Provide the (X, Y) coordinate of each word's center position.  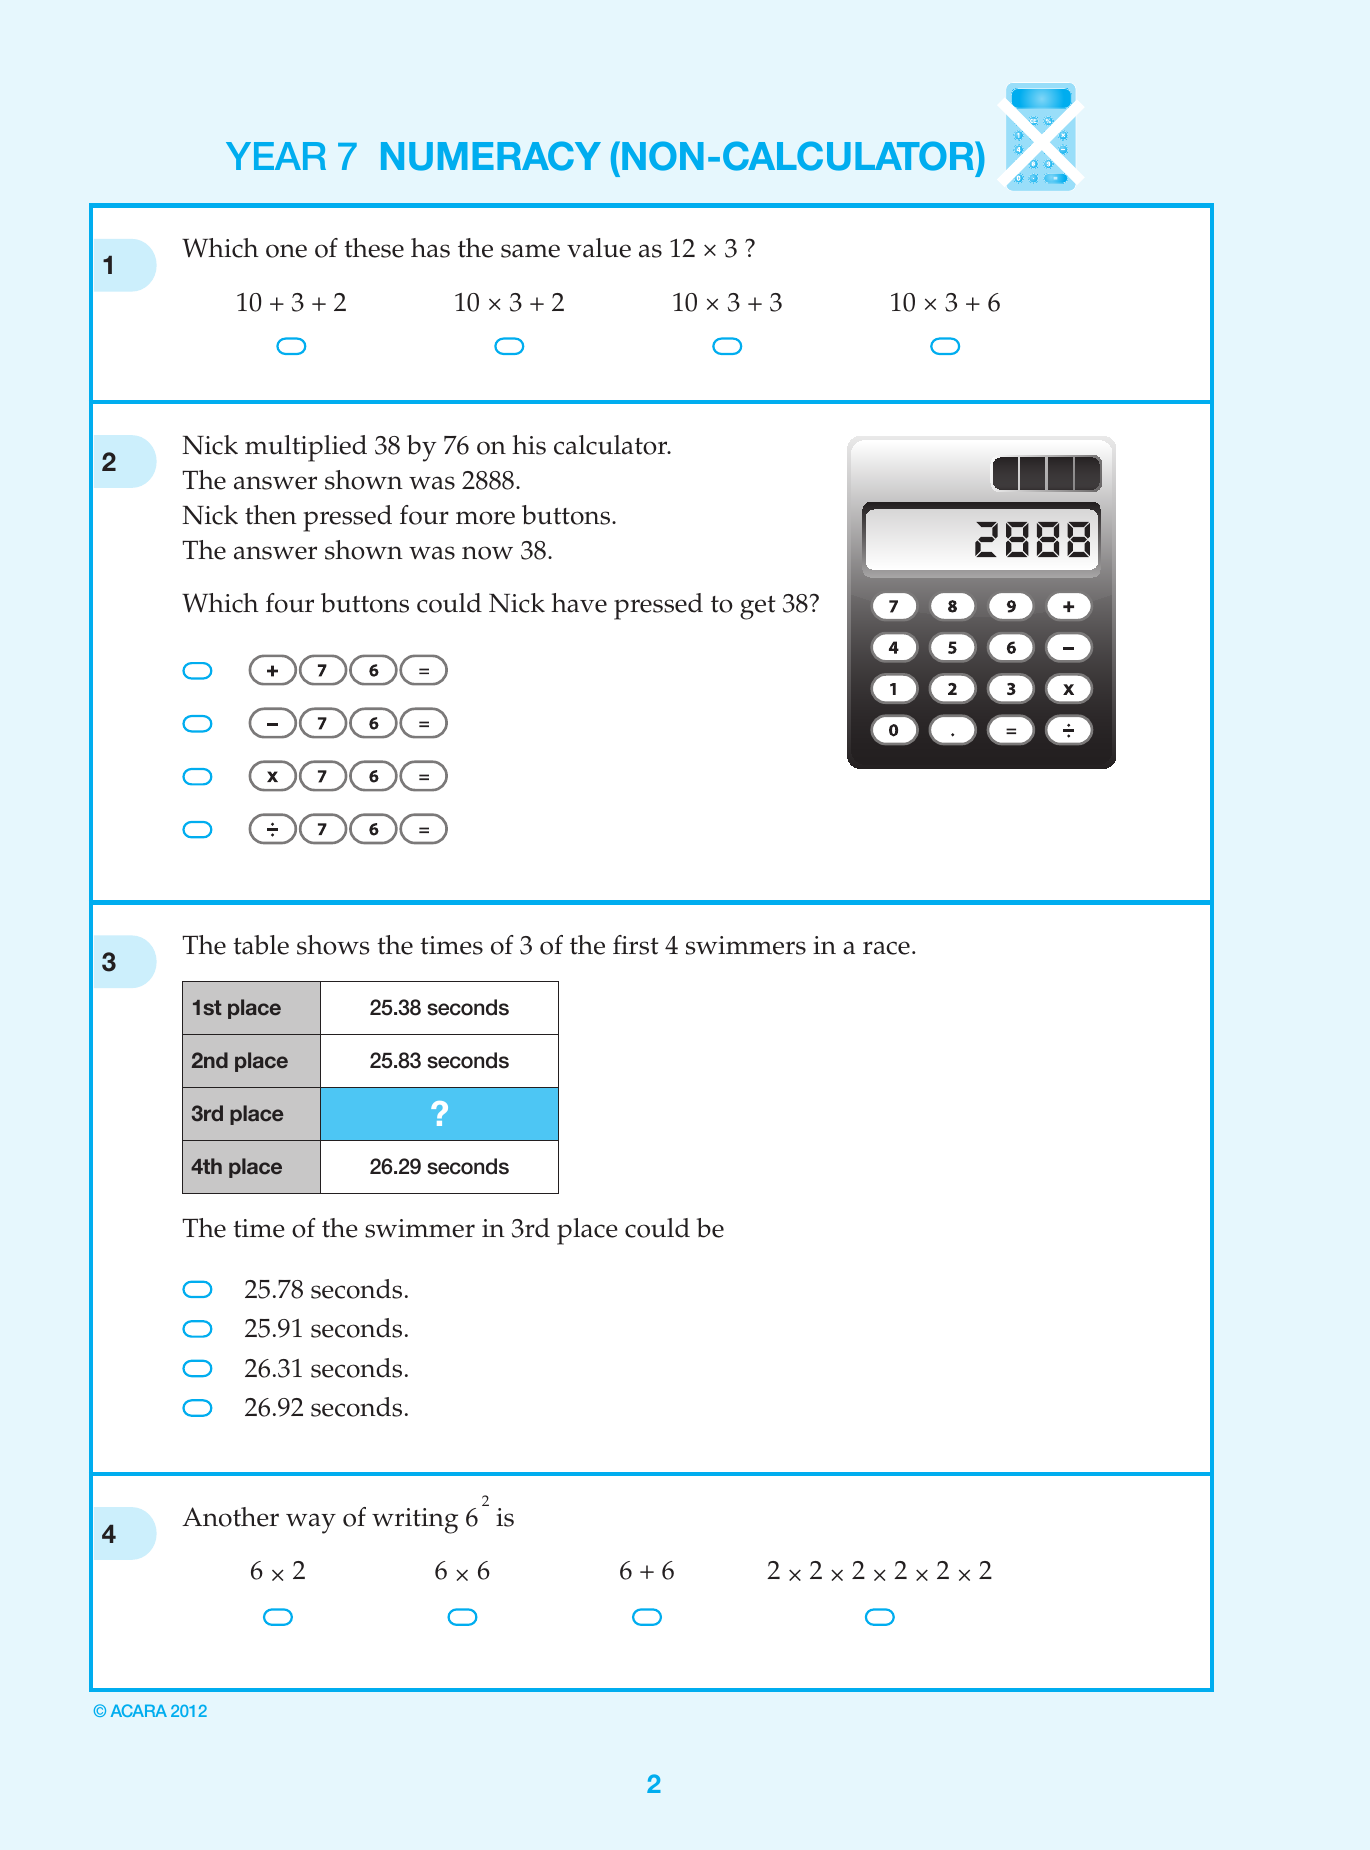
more (485, 518)
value (599, 248)
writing (415, 1521)
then (271, 515)
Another (230, 1517)
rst (644, 946)
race (886, 948)
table (261, 945)
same (530, 251)
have (579, 603)
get (758, 608)
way (311, 1523)
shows (333, 945)
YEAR (276, 156)
